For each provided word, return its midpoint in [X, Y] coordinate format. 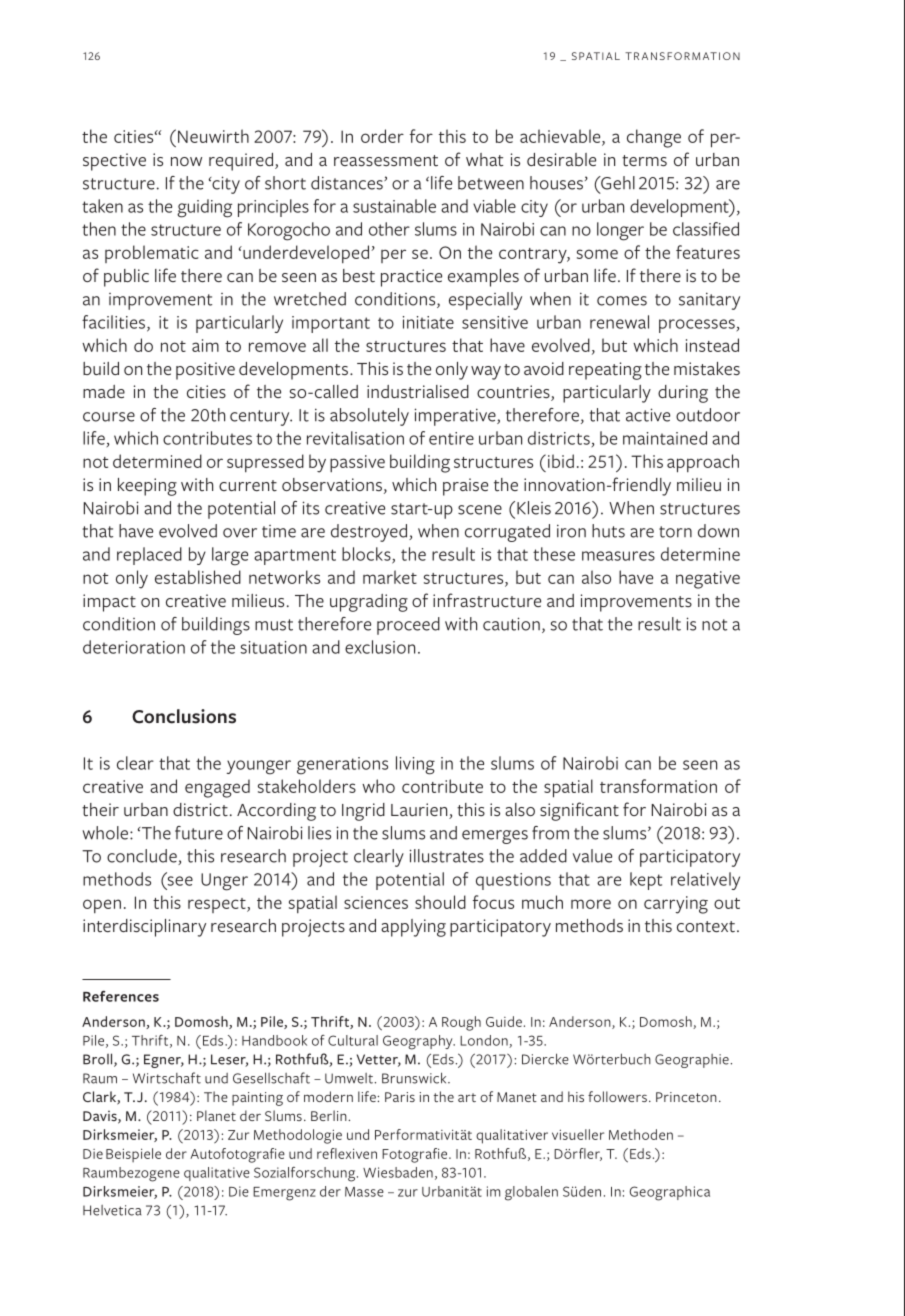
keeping [147, 487]
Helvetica [112, 1210]
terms [644, 160]
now [186, 161]
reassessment [386, 160]
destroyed [370, 533]
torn [675, 532]
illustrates [447, 856]
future [199, 833]
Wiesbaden [398, 1172]
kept [646, 881]
